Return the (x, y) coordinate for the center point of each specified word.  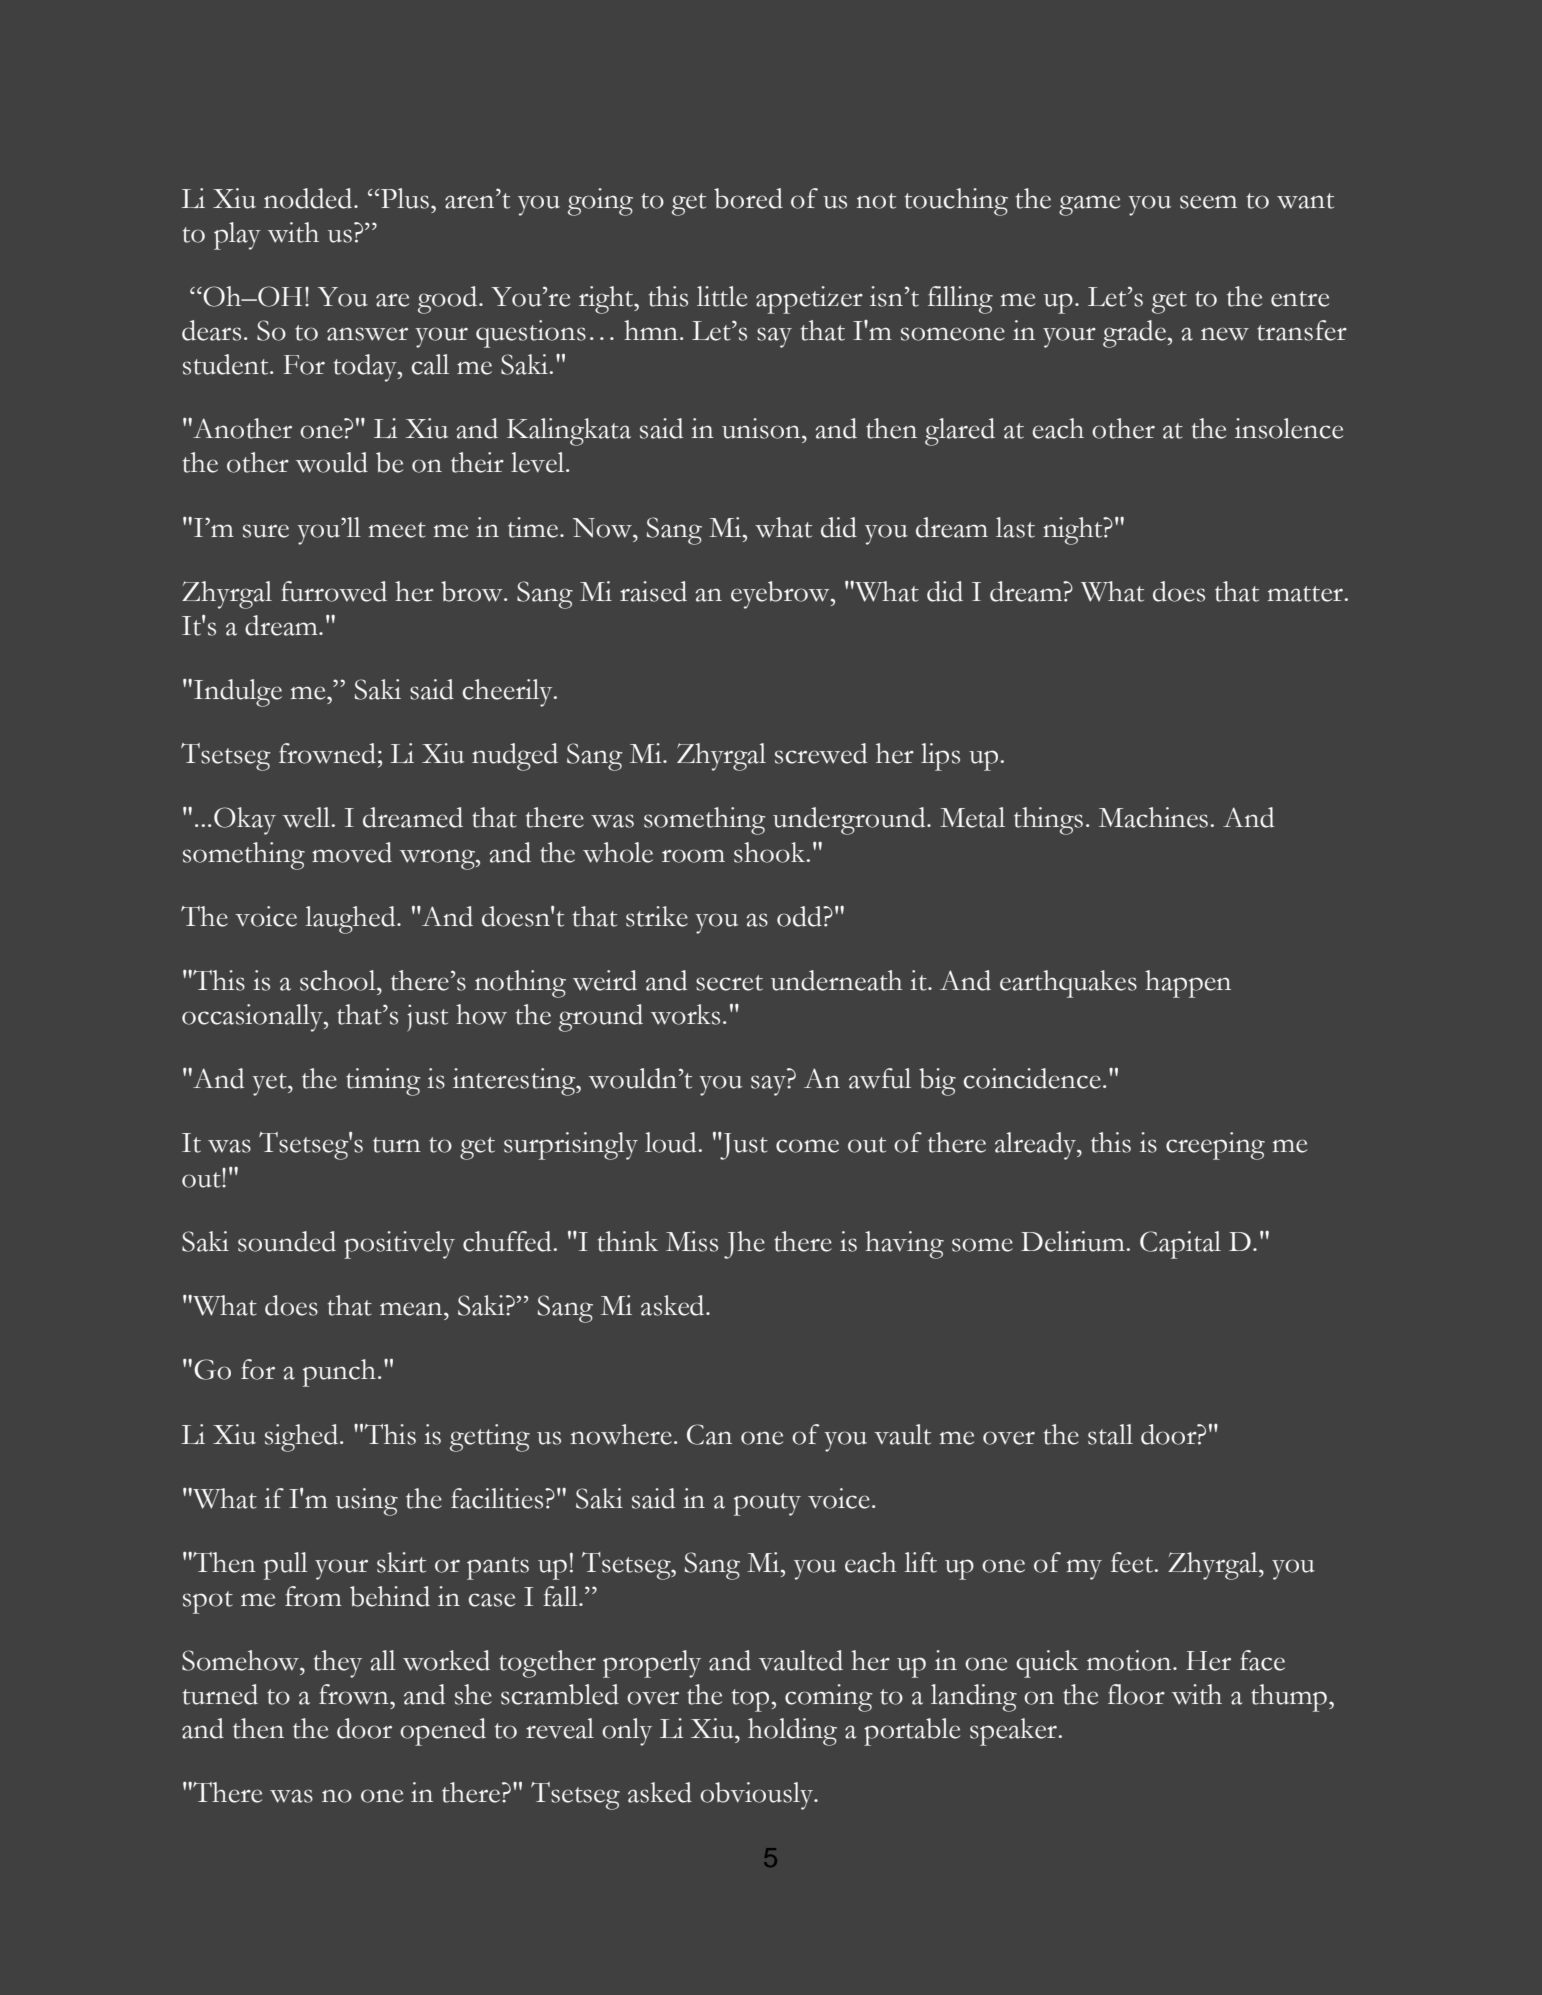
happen (1188, 984)
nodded (309, 198)
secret (729, 983)
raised (653, 591)
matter (1306, 594)
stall (1110, 1434)
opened (443, 1732)
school (339, 980)
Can (709, 1434)
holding (792, 1732)
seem (1208, 202)
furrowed (334, 591)
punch (339, 1373)
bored (748, 198)
